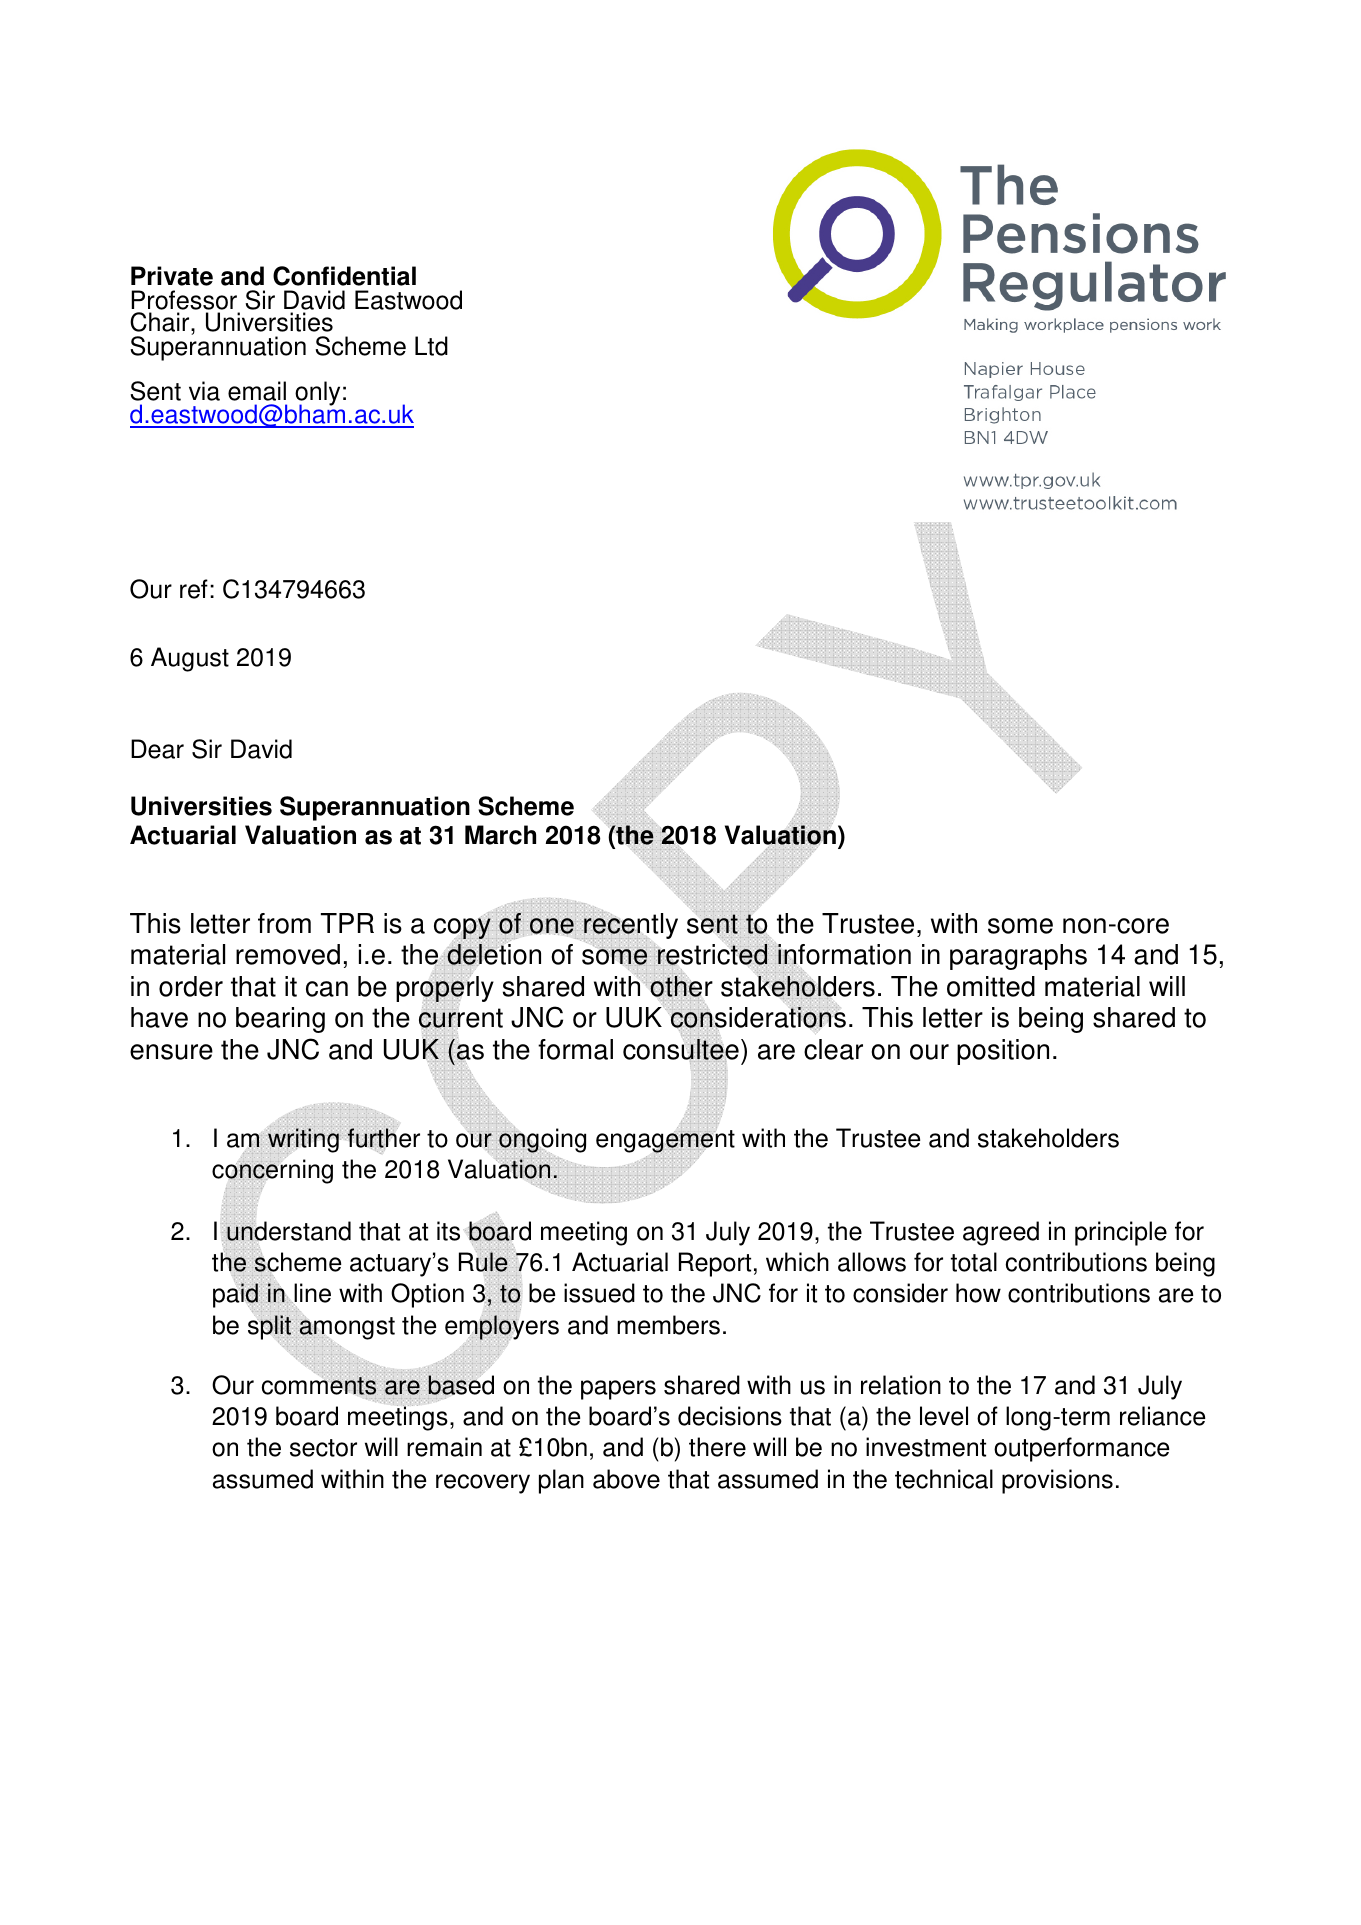  What do you see at coordinates (323, 1448) in the document?
I see `sector` at bounding box center [323, 1448].
